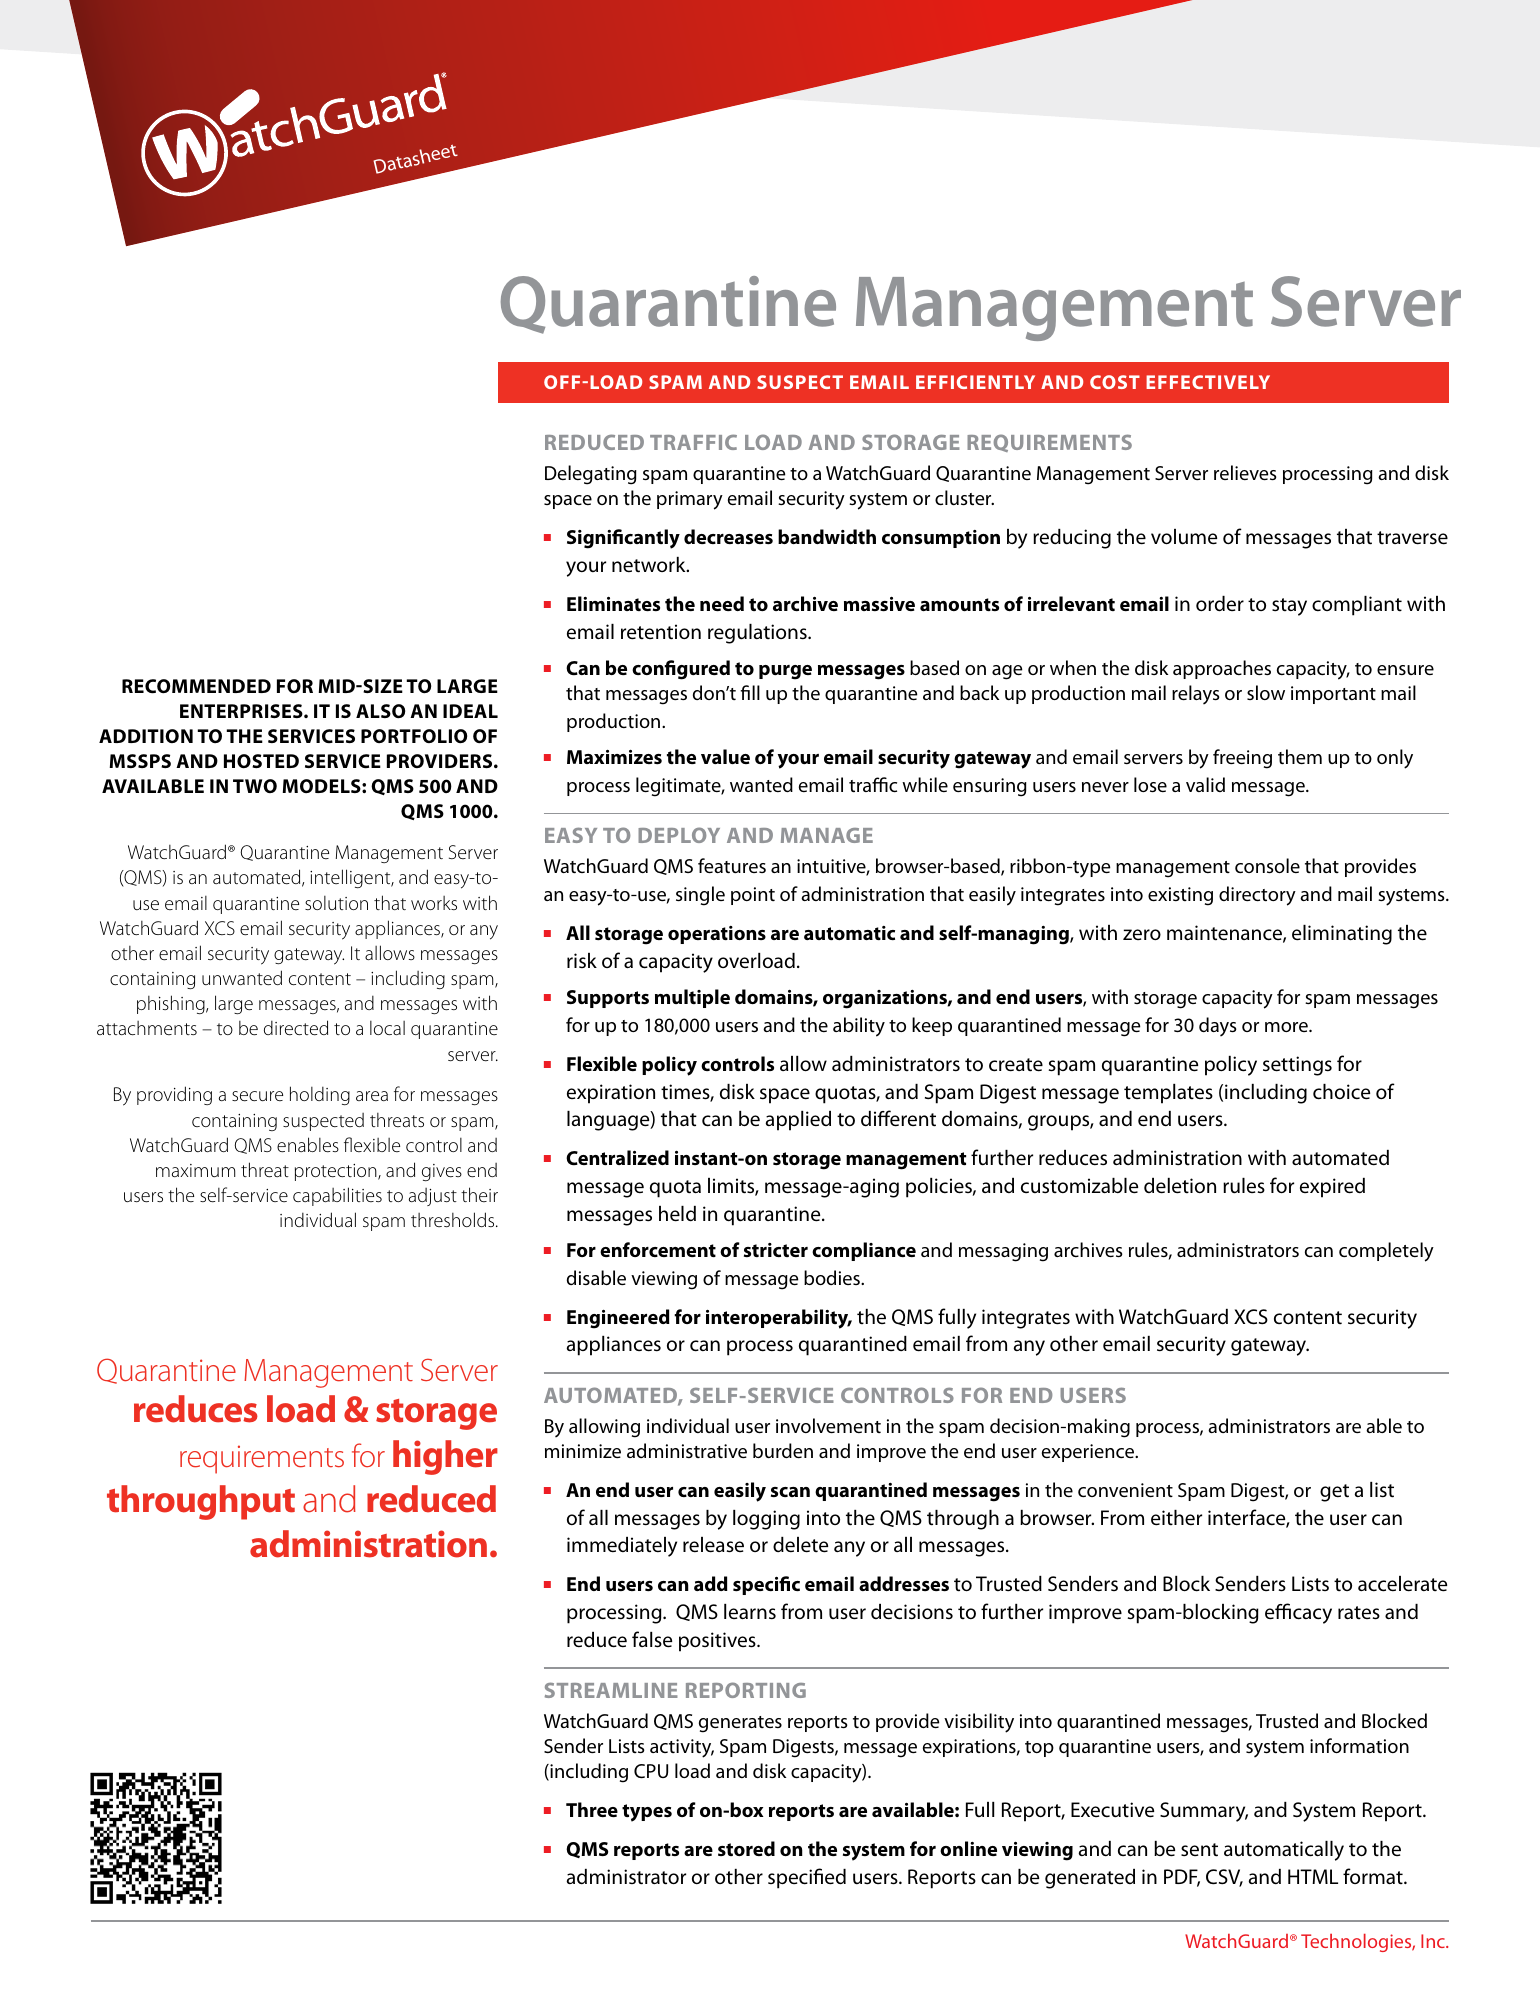  I want to click on higher, so click(445, 1457).
